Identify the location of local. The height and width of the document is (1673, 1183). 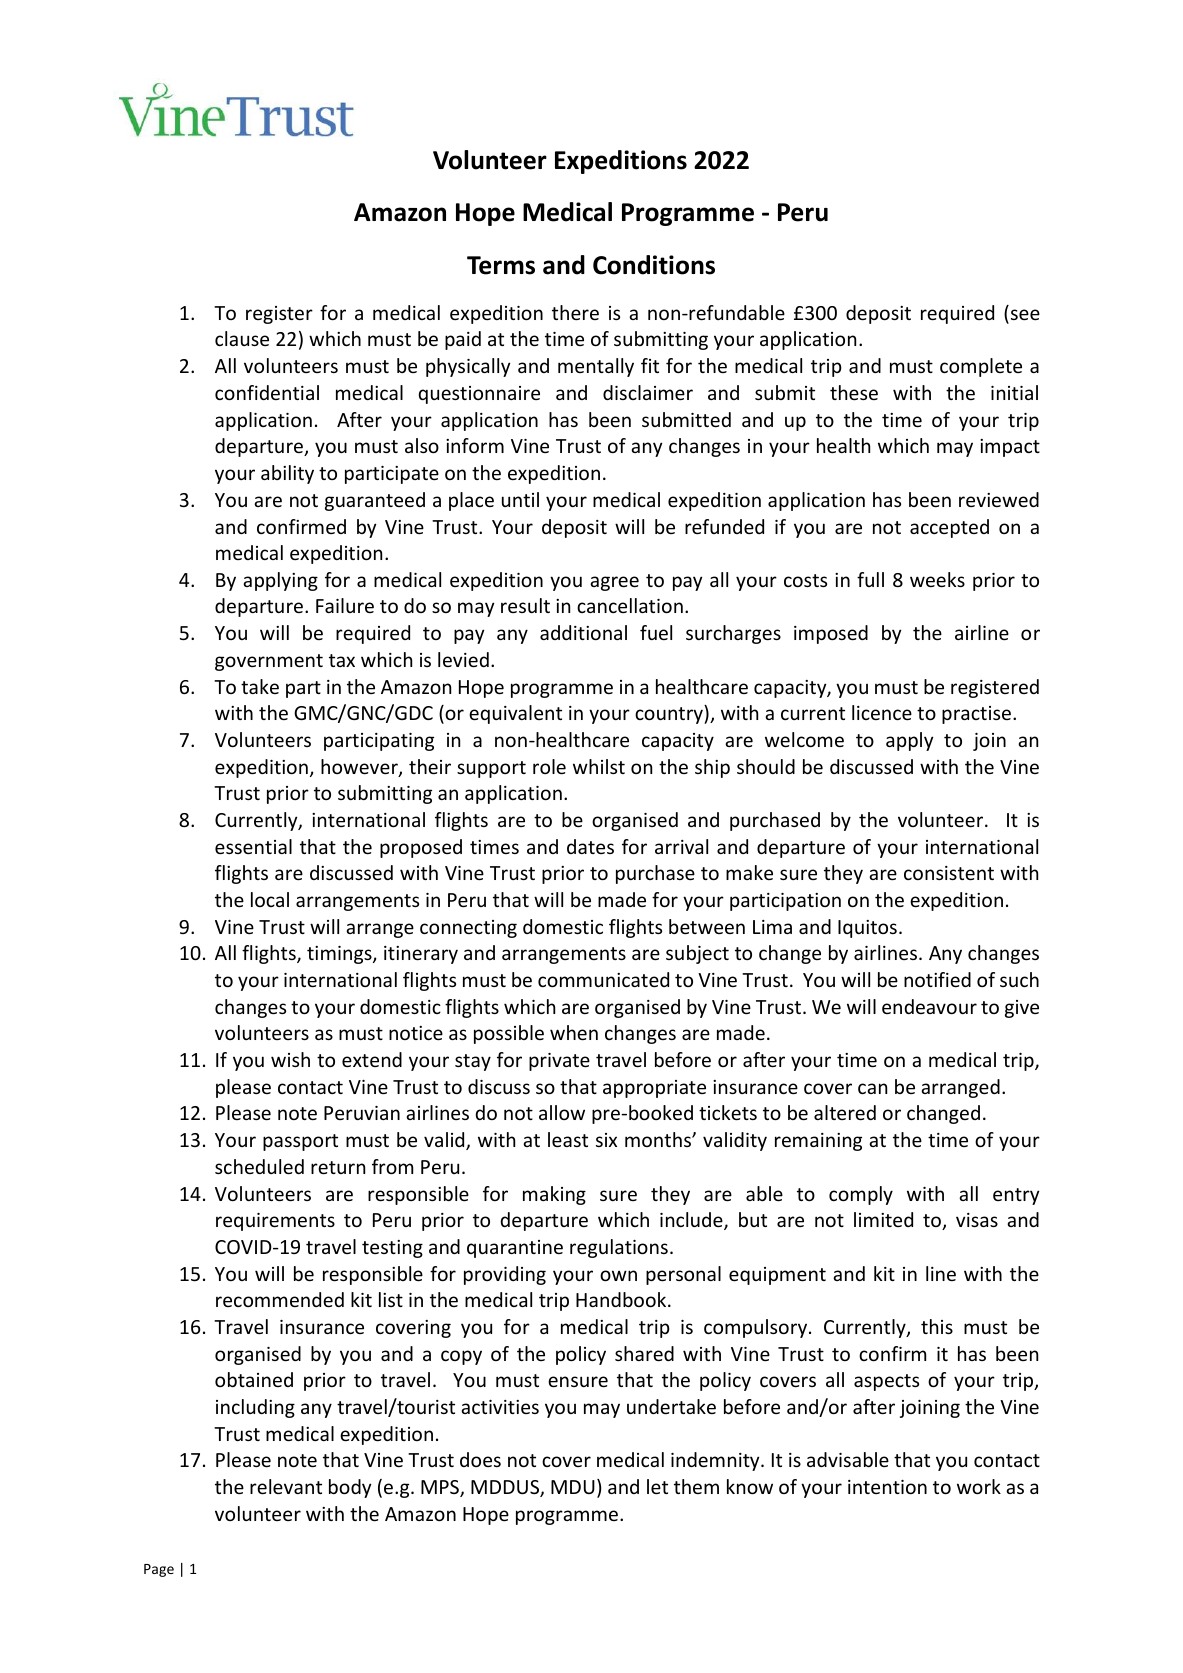
(270, 899).
